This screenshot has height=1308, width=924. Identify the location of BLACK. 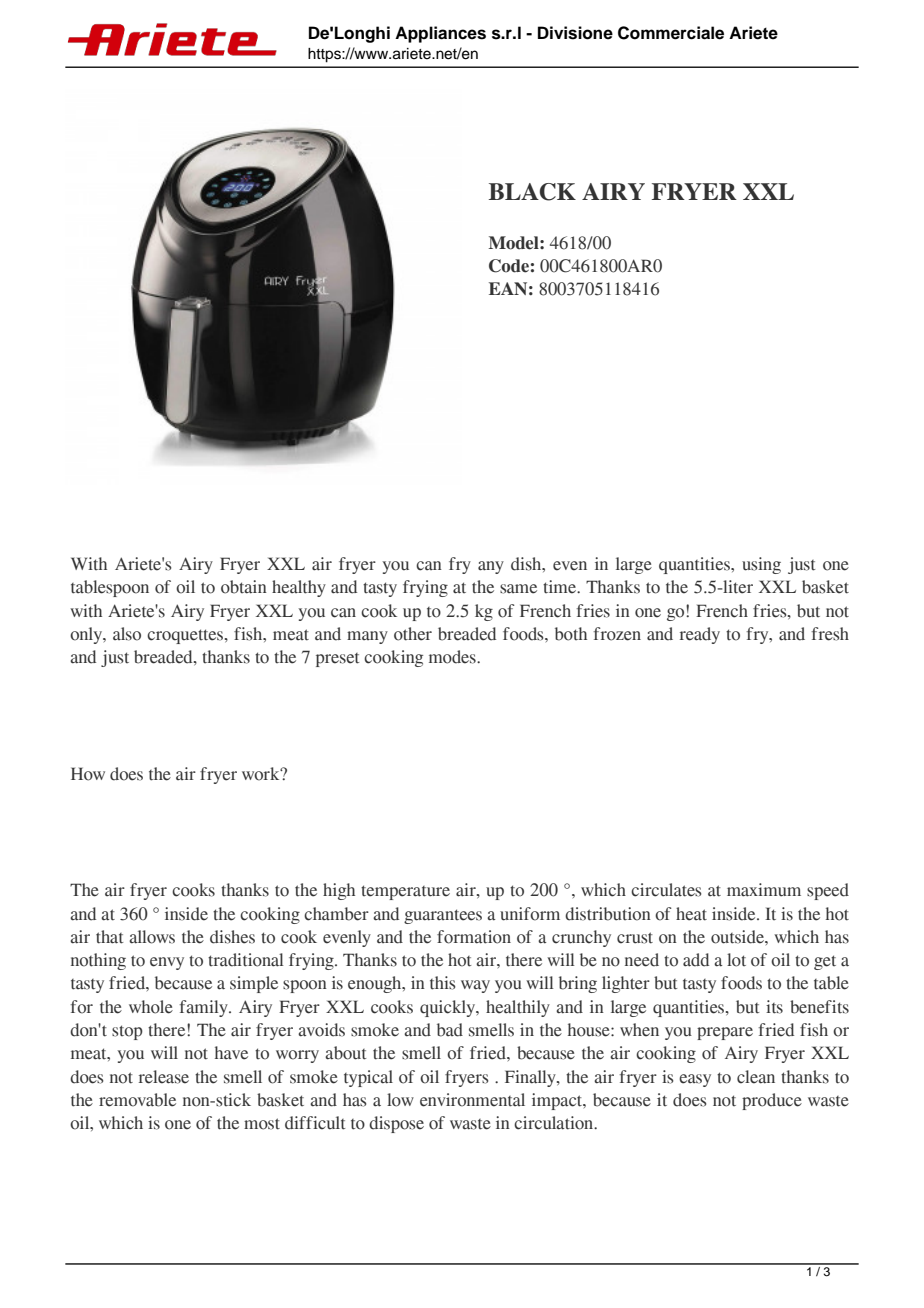
(532, 192).
